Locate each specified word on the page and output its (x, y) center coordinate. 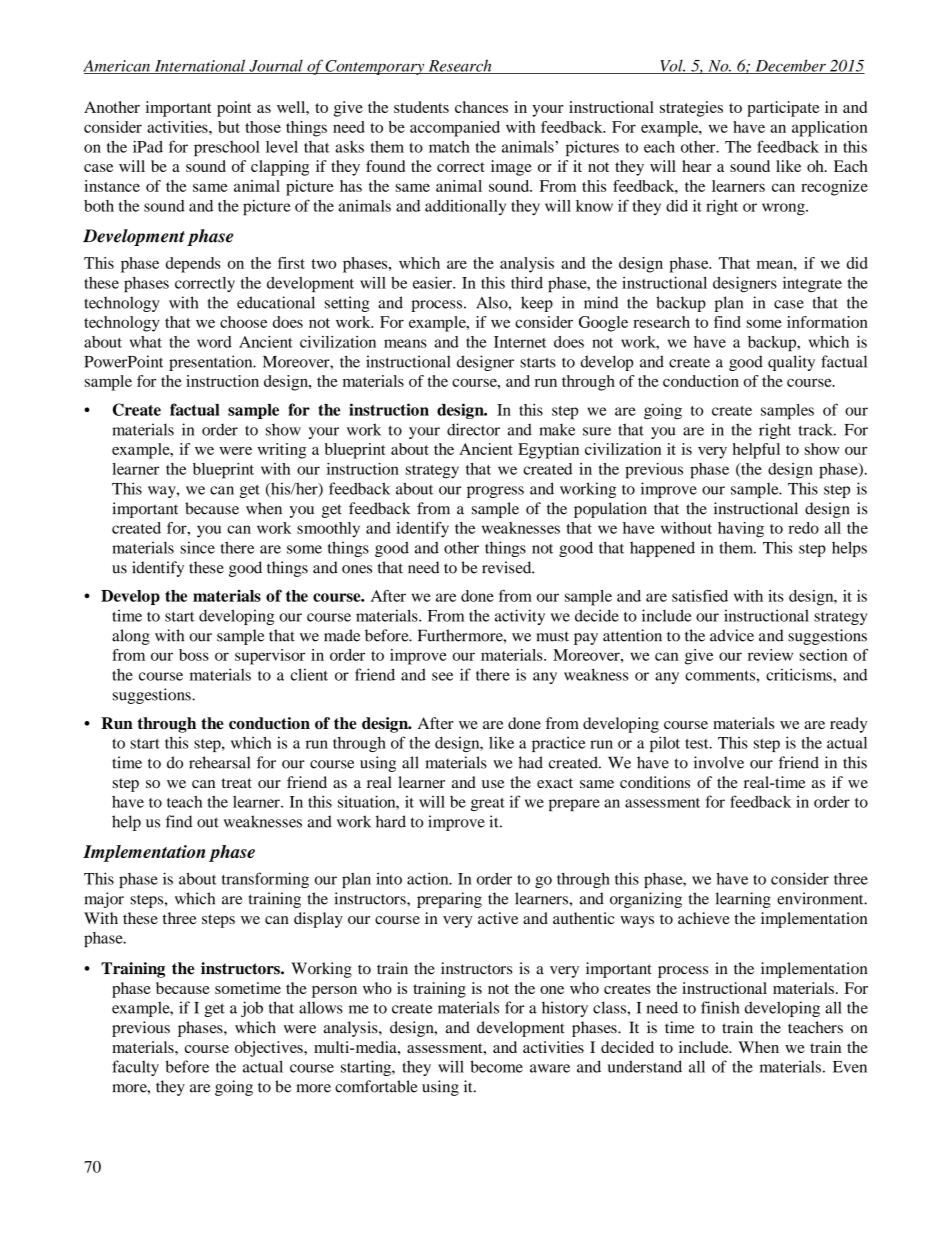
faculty (135, 1068)
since (197, 547)
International (200, 66)
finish (720, 1007)
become (496, 1066)
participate (783, 109)
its (776, 596)
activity (520, 617)
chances (481, 107)
